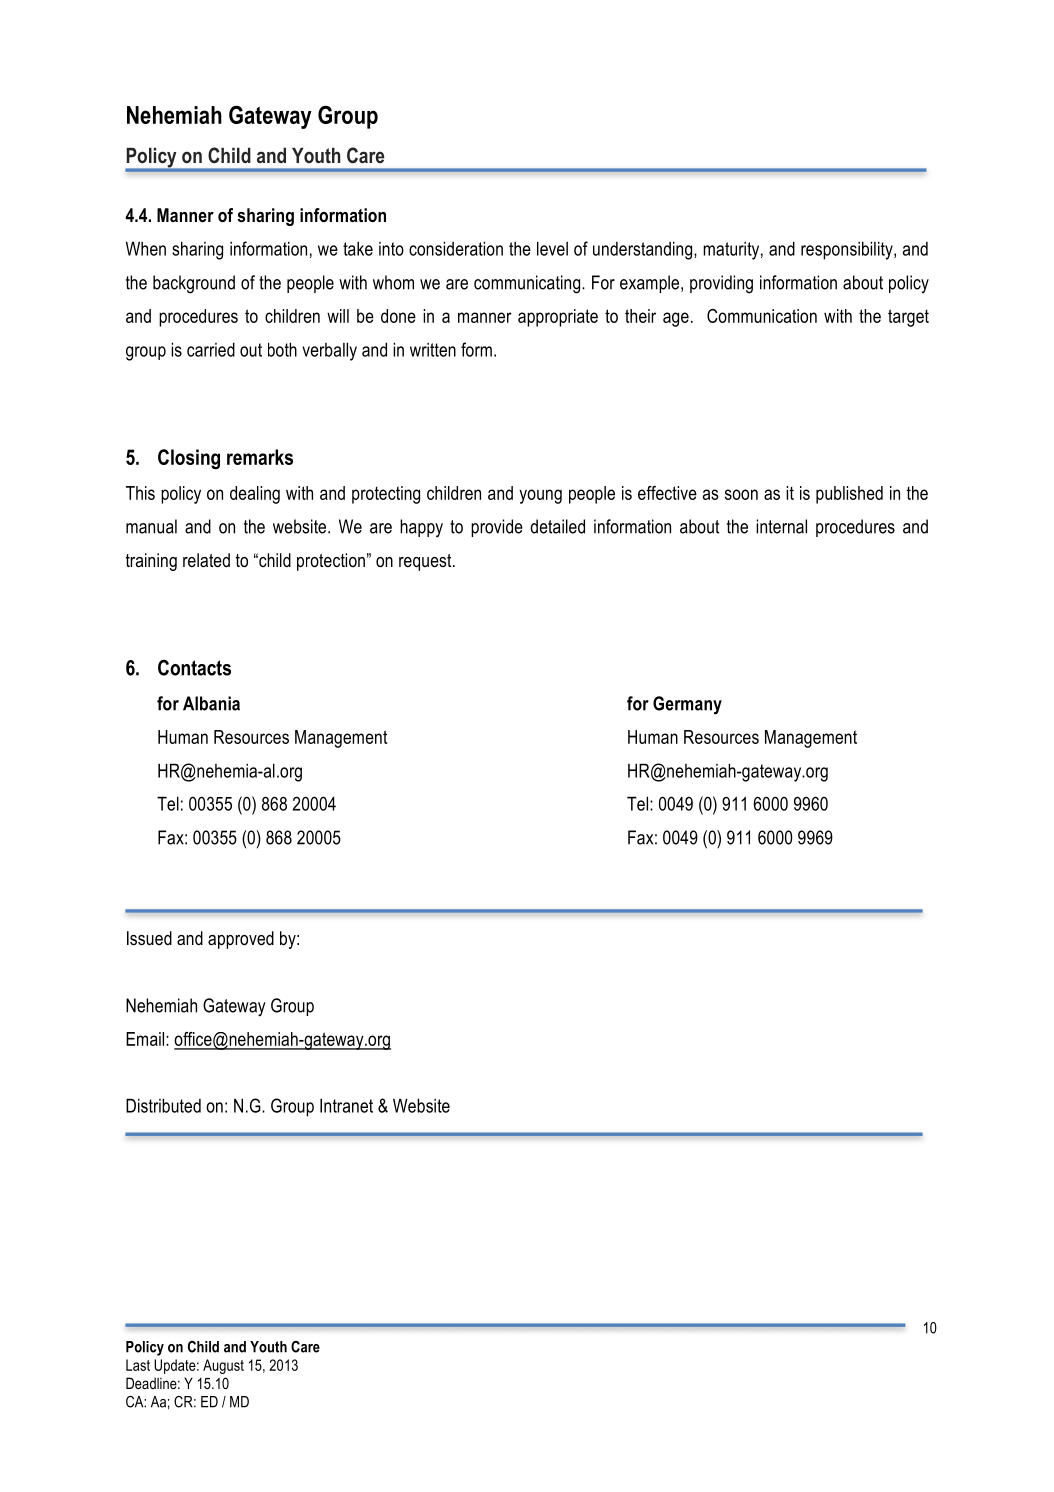 Image resolution: width=1054 pixels, height=1492 pixels. Describe the element at coordinates (346, 1105) in the screenshot. I see `Intranet` at that location.
